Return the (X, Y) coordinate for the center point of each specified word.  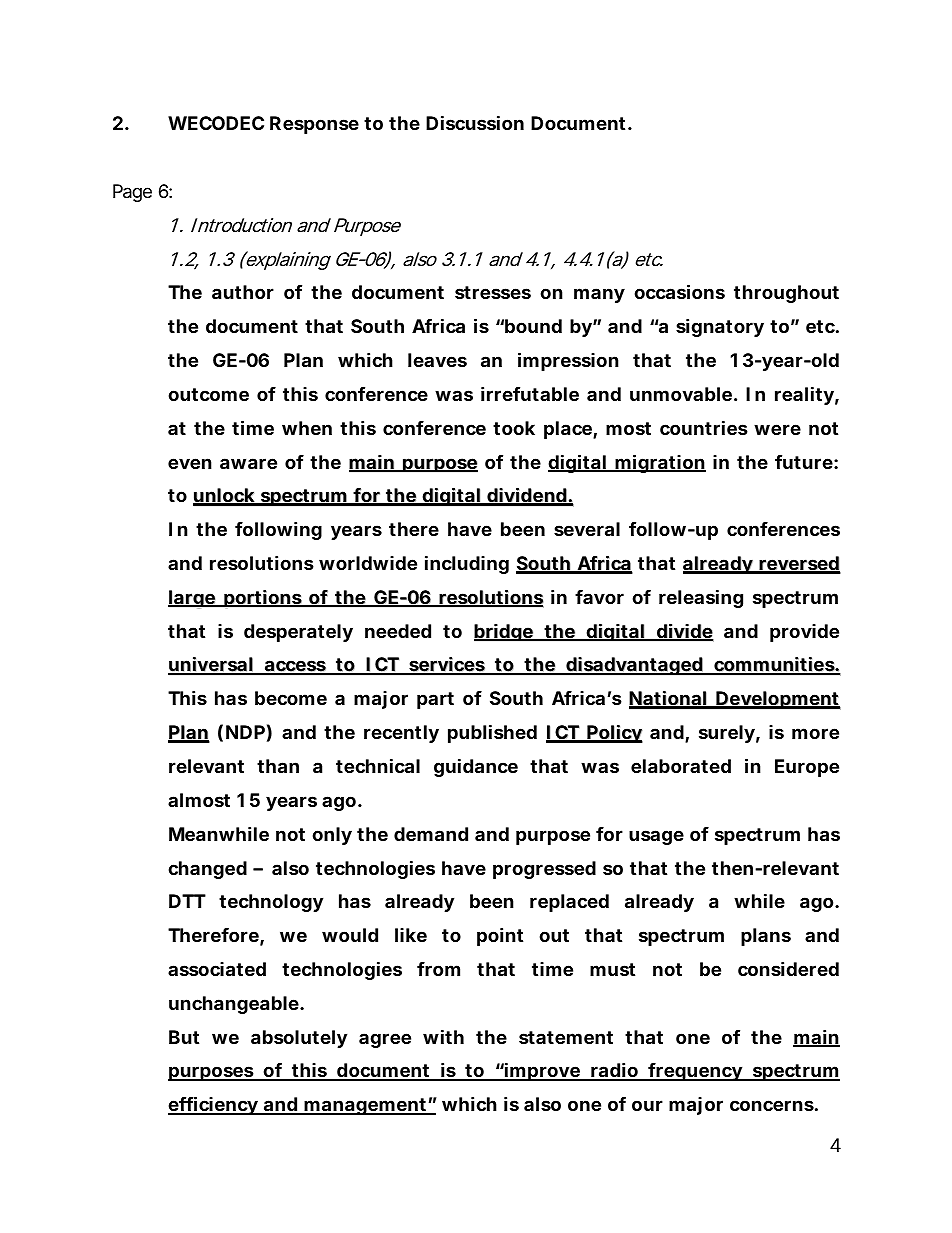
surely (727, 734)
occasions (679, 291)
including (467, 564)
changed (207, 870)
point (500, 936)
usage (656, 837)
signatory (720, 327)
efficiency (213, 1105)
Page (132, 193)
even (190, 463)
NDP (245, 732)
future (804, 462)
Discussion (475, 122)
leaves (437, 360)
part (435, 700)
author (243, 292)
